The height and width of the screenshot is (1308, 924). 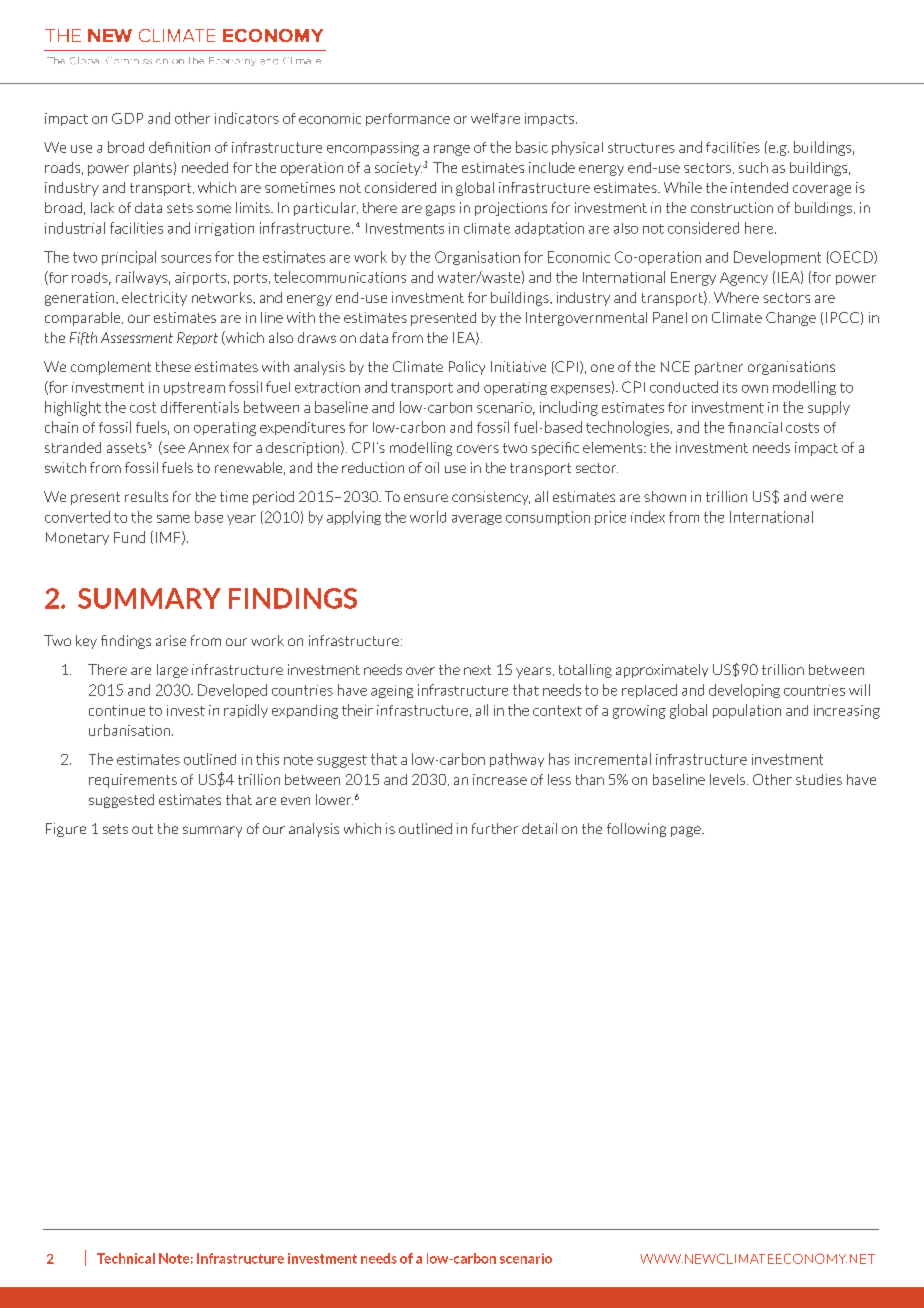 What do you see at coordinates (477, 520) in the screenshot?
I see `average` at bounding box center [477, 520].
